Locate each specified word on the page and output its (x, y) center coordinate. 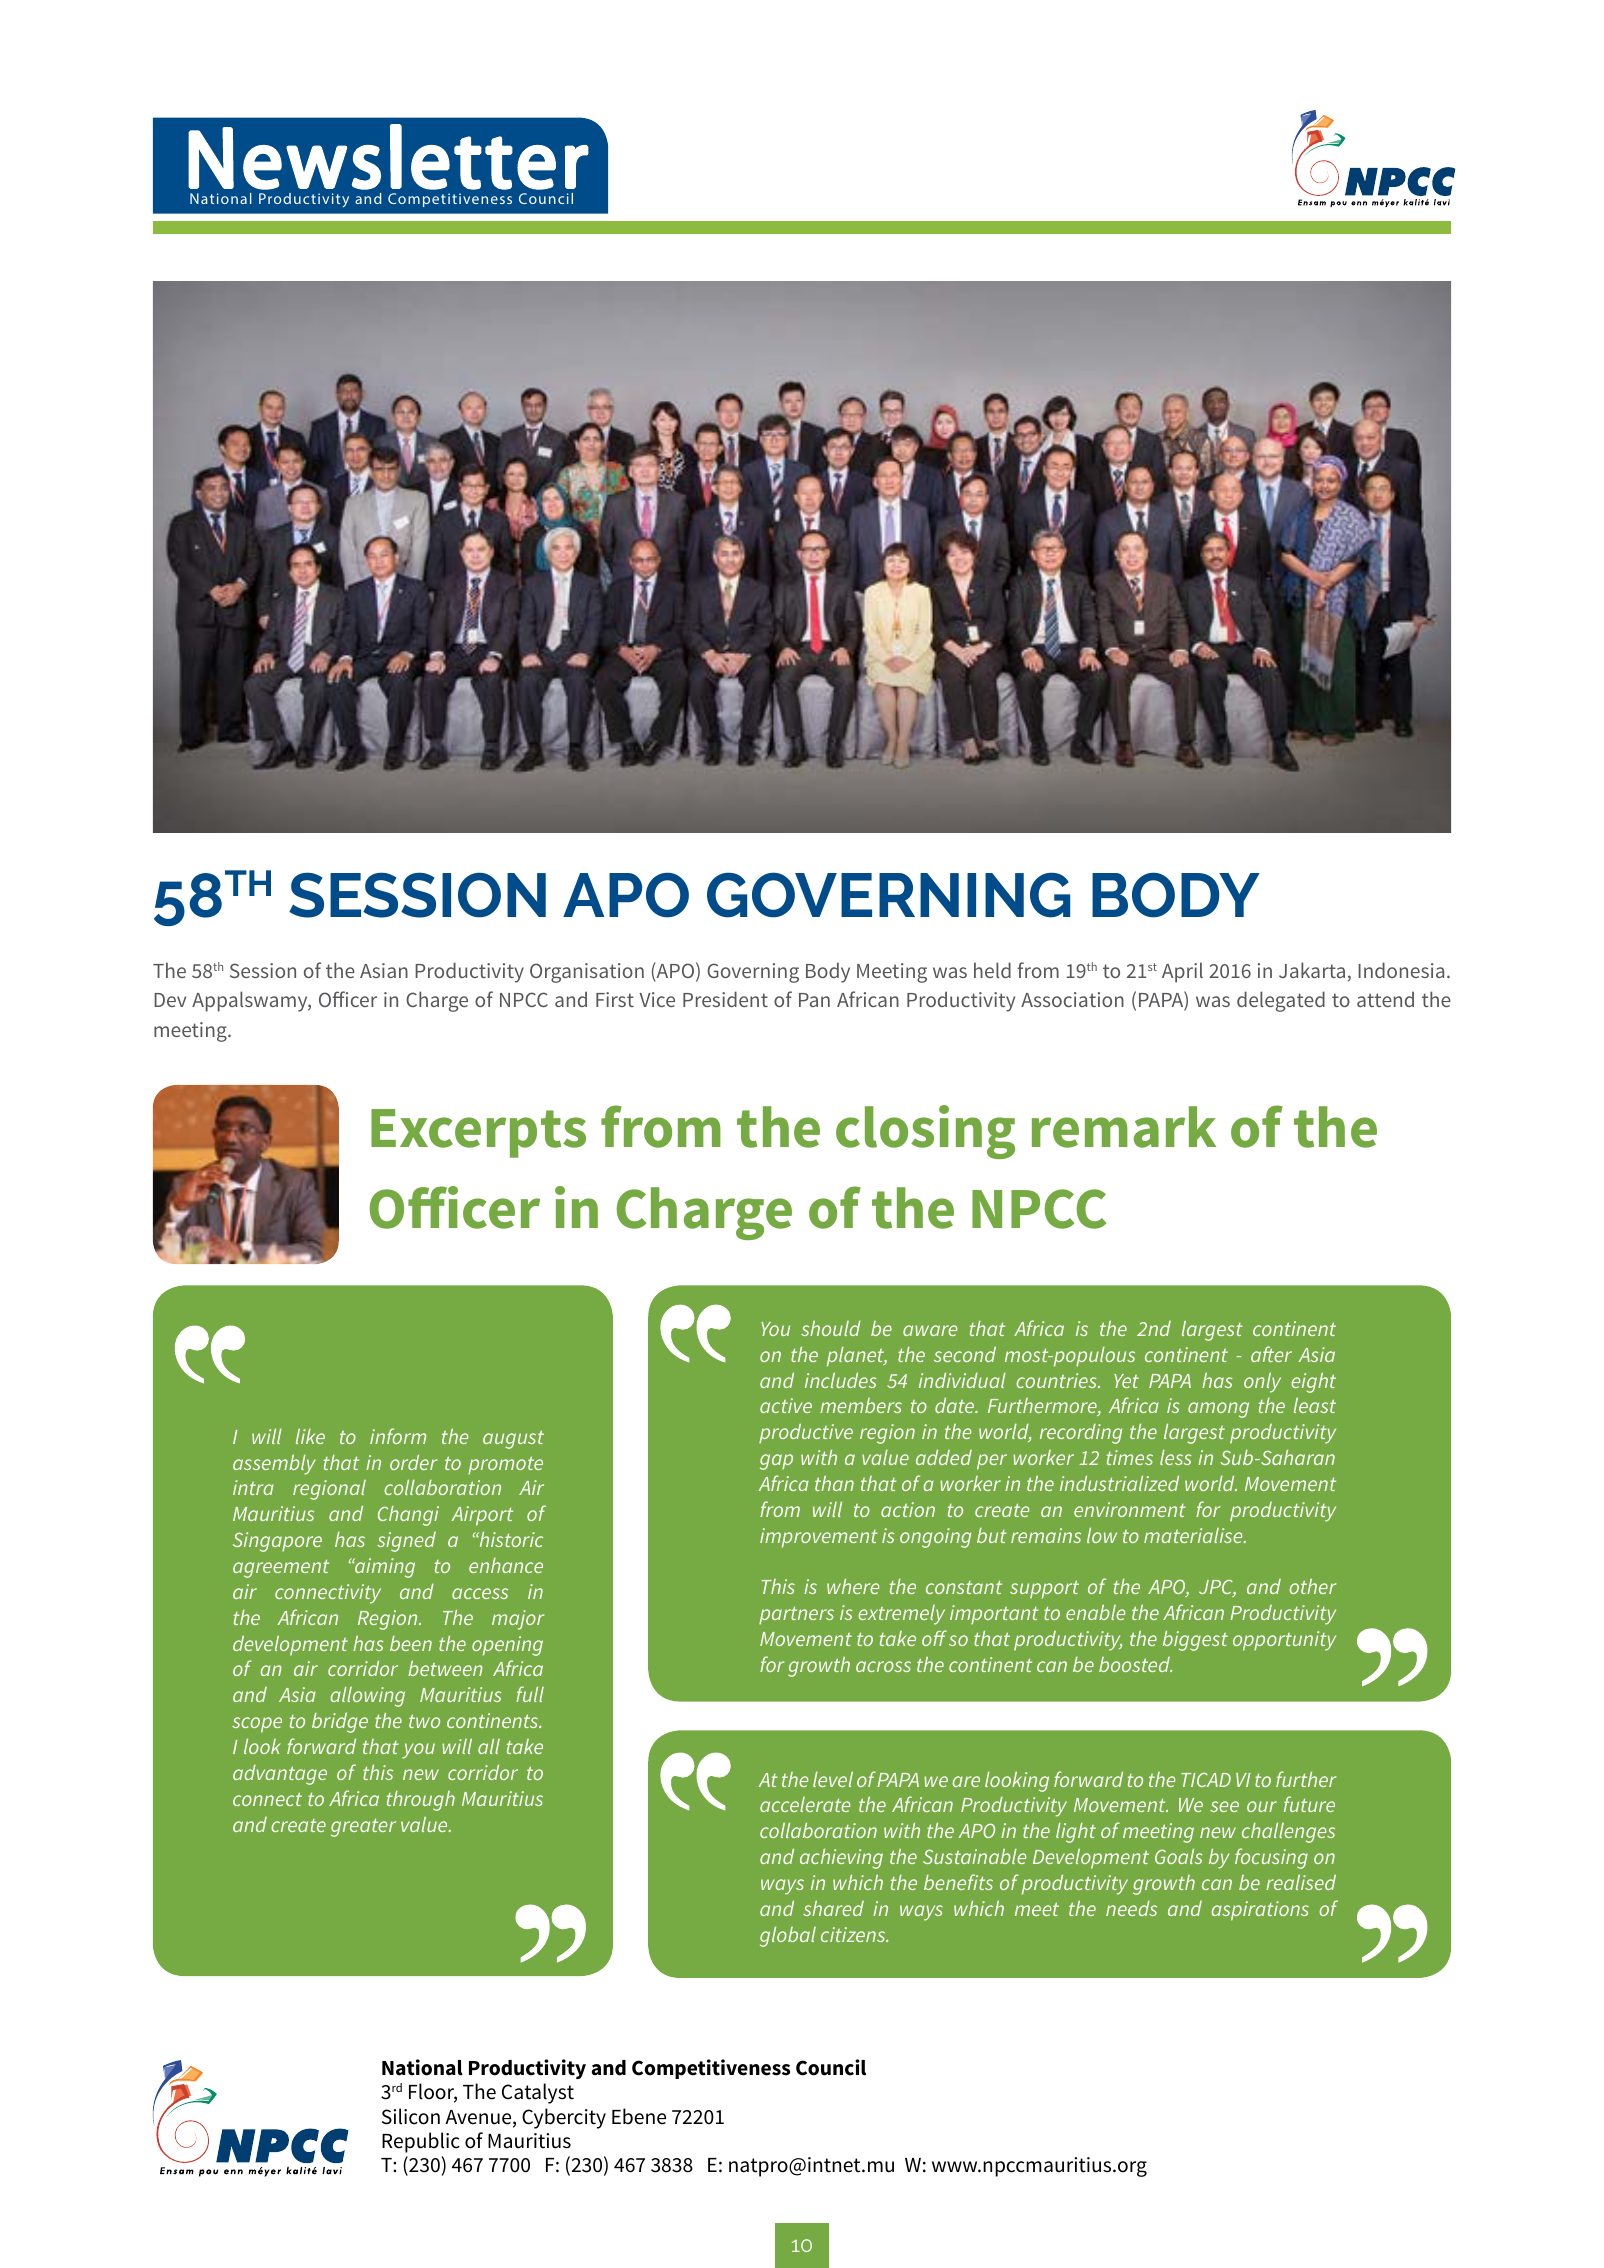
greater (363, 1827)
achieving (841, 1859)
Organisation (587, 973)
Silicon (411, 2116)
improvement (819, 1538)
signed (406, 1542)
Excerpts (478, 1133)
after (1271, 1354)
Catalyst (538, 2093)
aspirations (1260, 1911)
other (1313, 1586)
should (831, 1328)
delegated (1281, 1001)
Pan (814, 1000)
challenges (1288, 1833)
